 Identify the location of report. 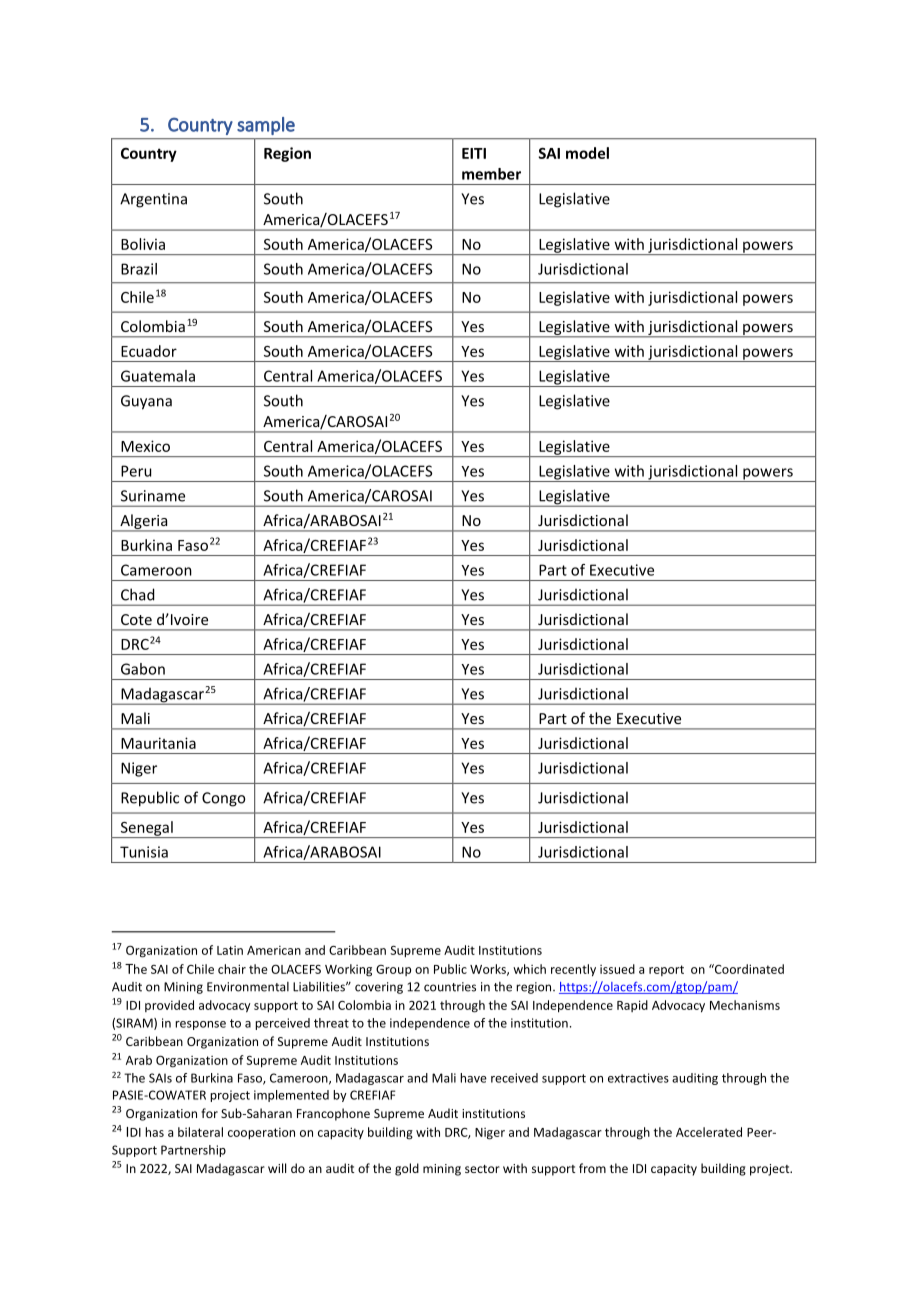
(666, 970).
